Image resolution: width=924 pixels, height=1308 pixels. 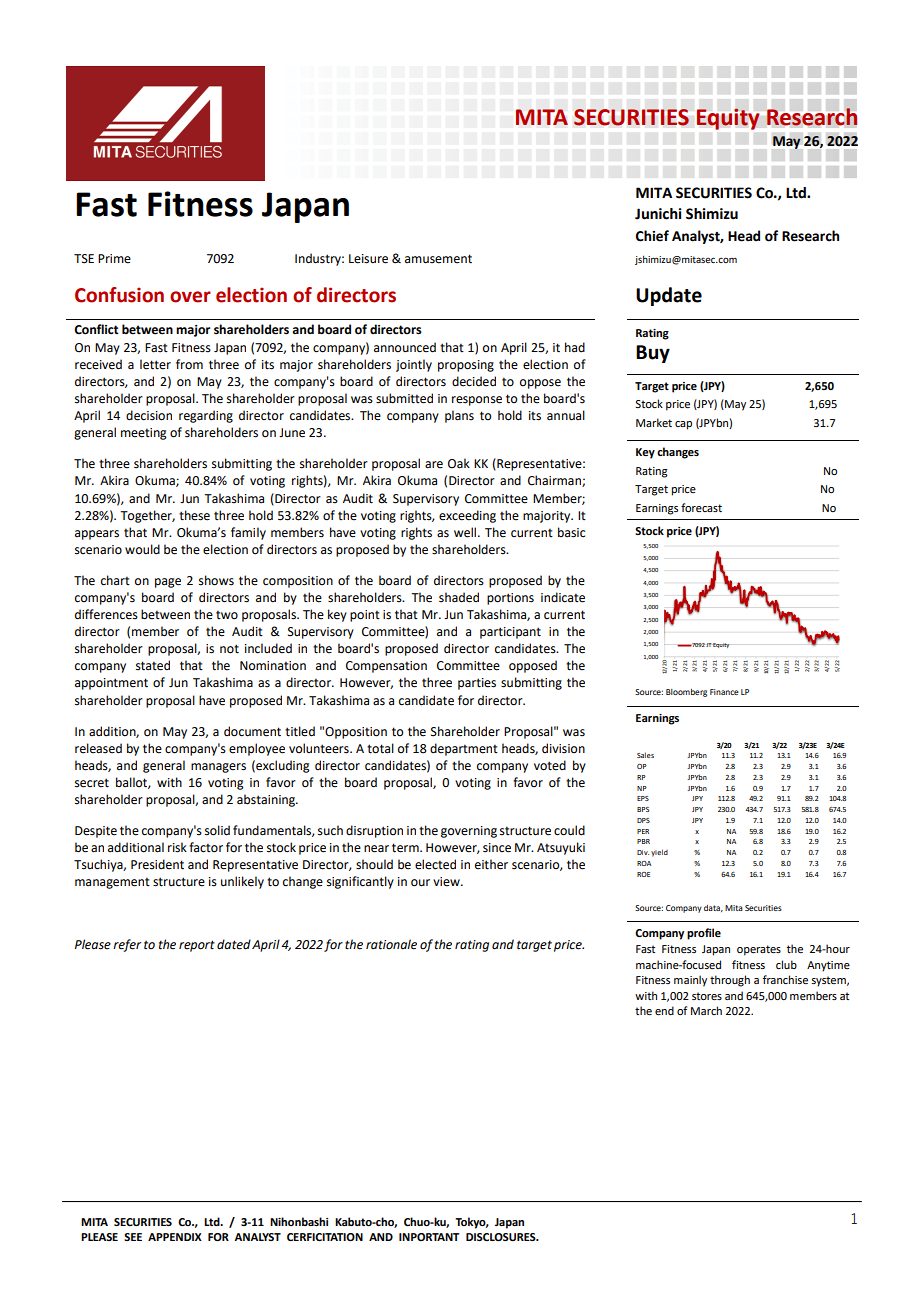 I want to click on department, so click(x=464, y=749).
